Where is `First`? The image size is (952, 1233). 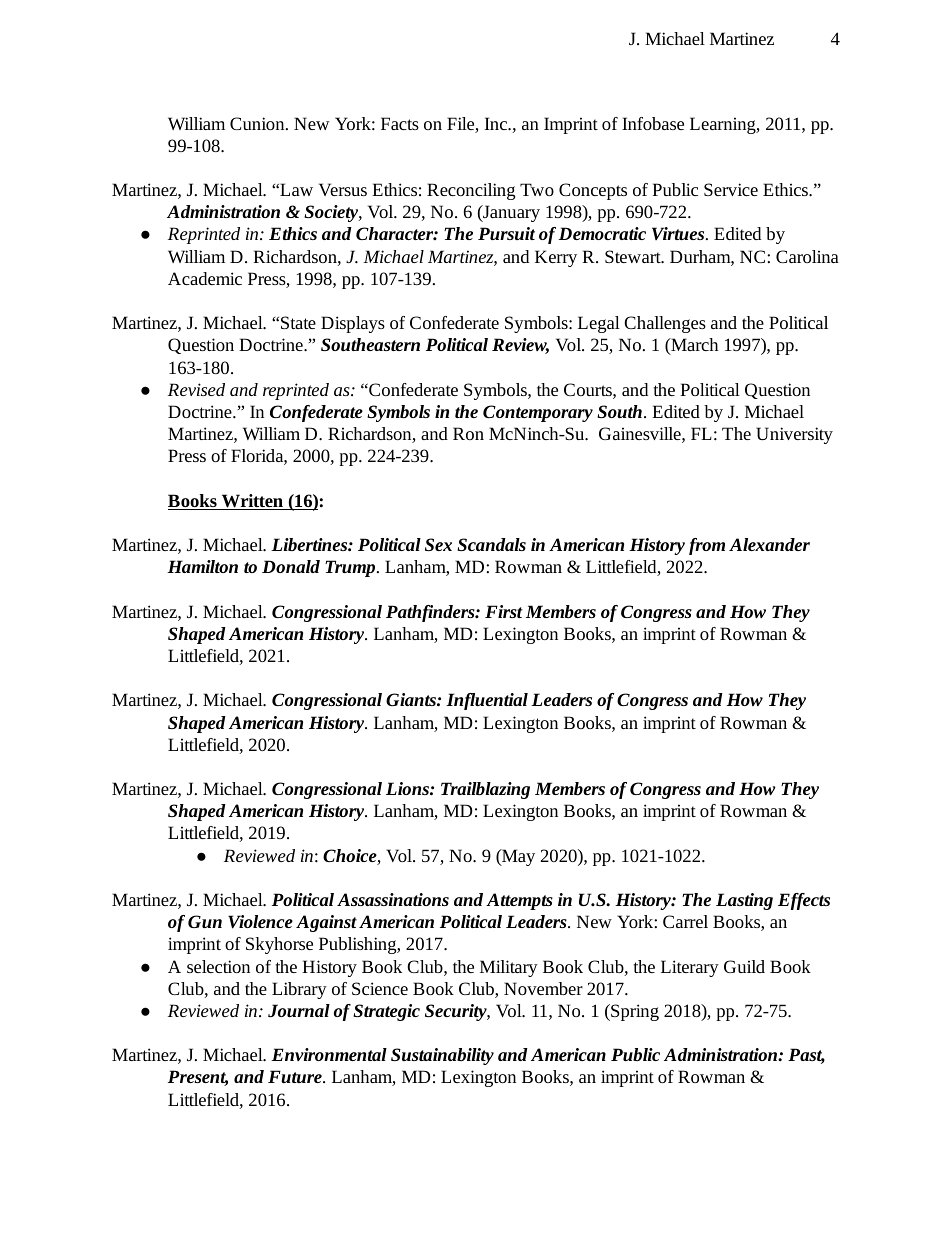 First is located at coordinates (504, 611).
